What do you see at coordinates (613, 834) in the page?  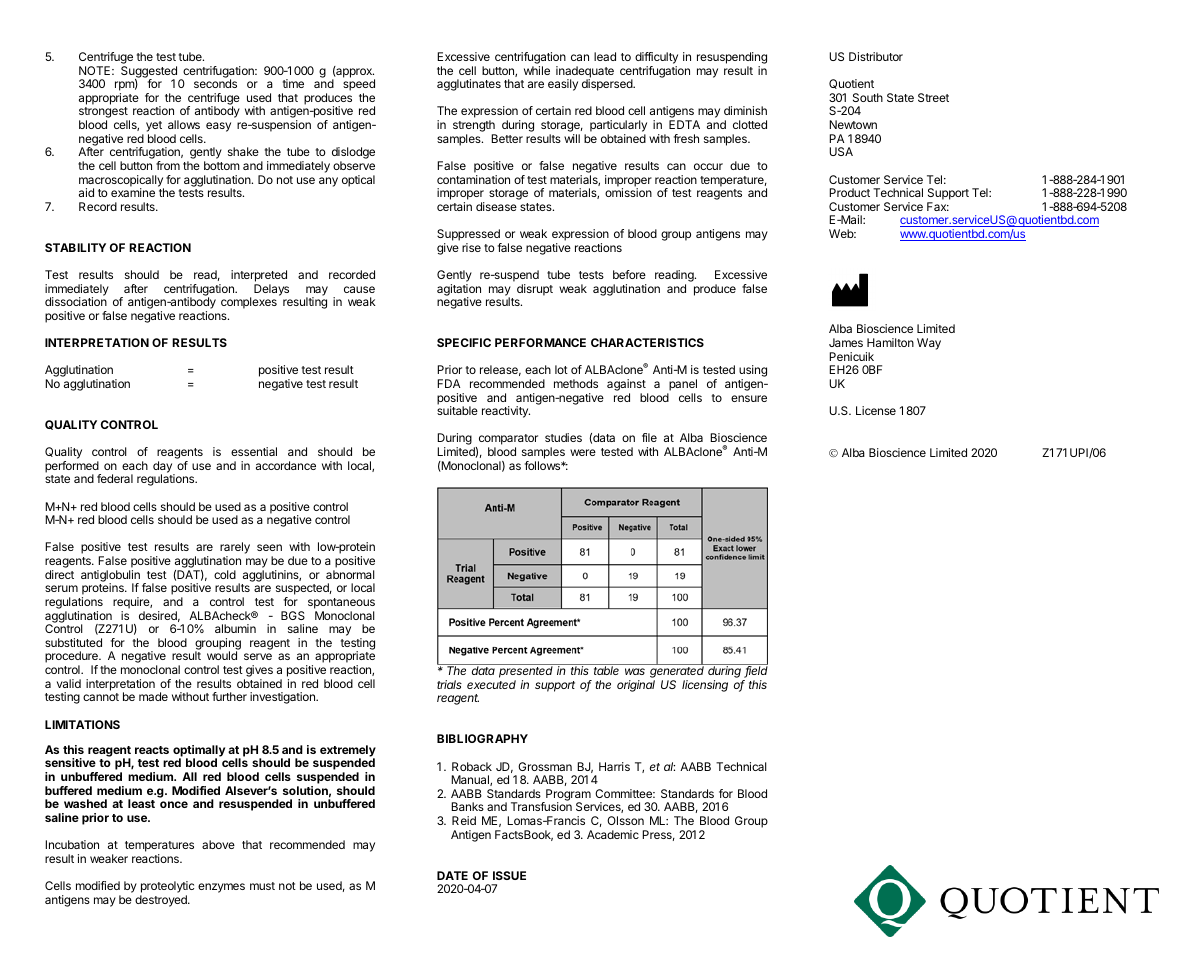 I see `Academic` at bounding box center [613, 834].
